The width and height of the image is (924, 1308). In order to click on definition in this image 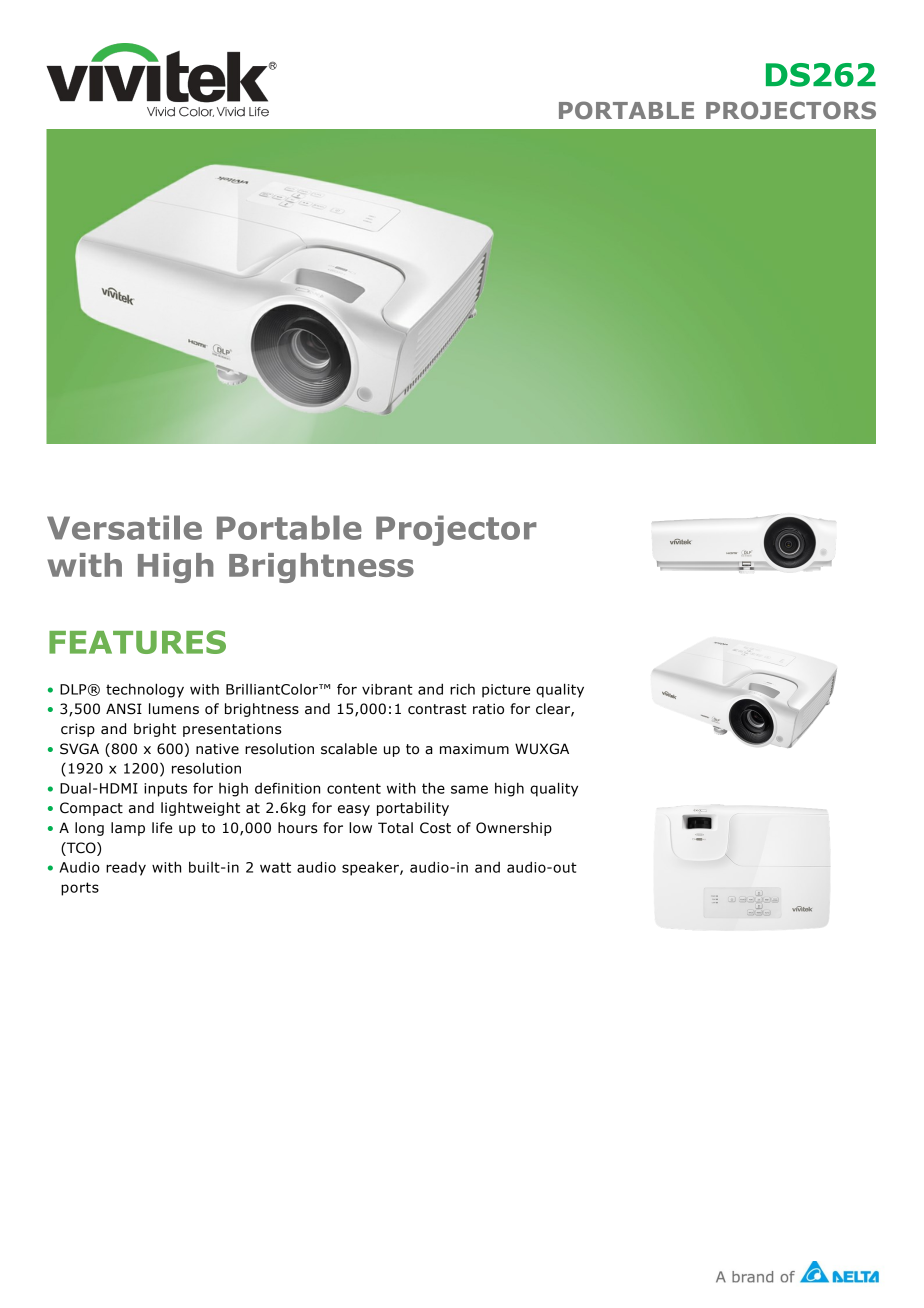, I will do `click(287, 788)`.
